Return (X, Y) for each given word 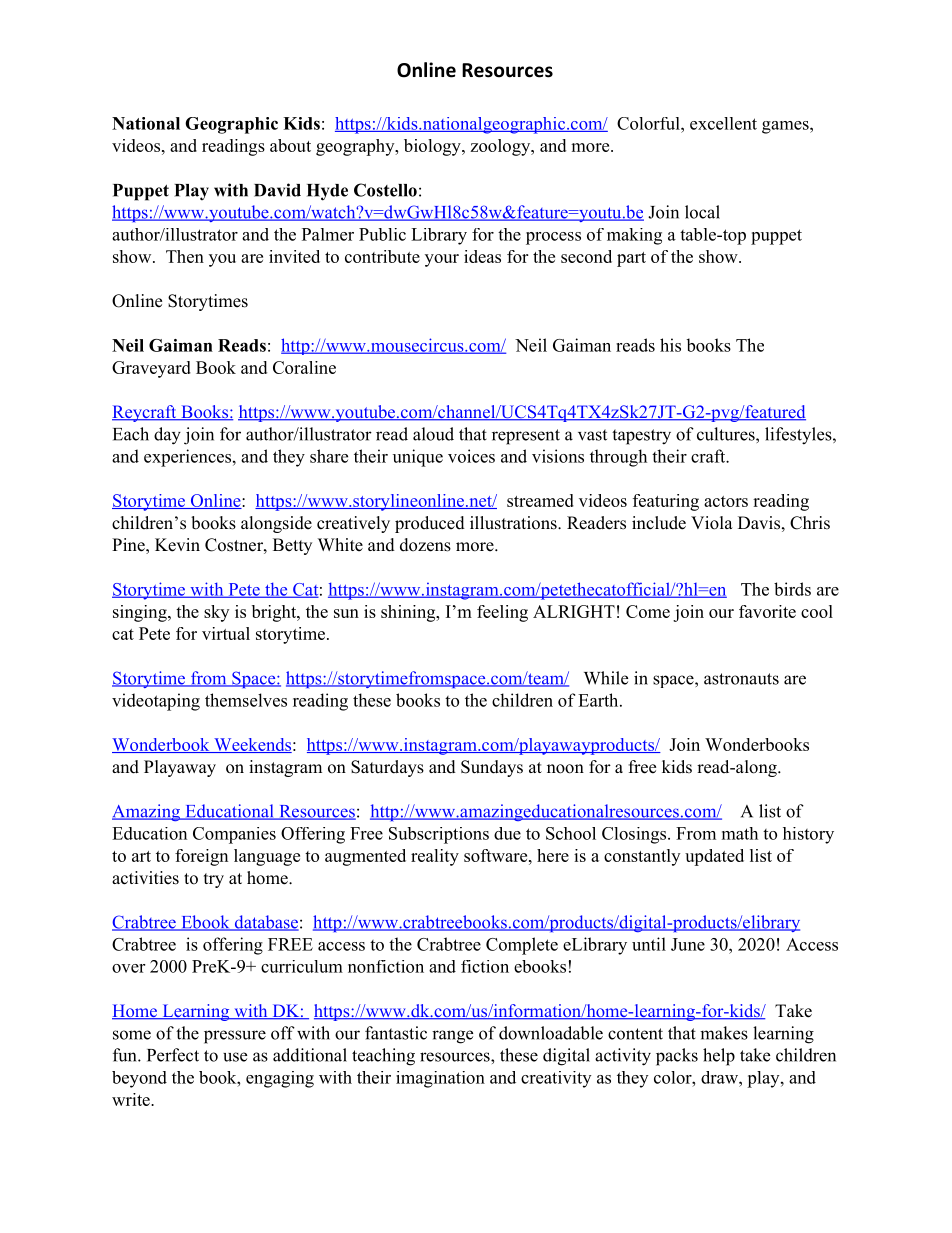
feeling (502, 613)
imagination (440, 1079)
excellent (723, 123)
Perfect (173, 1055)
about (290, 145)
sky (216, 613)
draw (720, 1077)
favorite (767, 611)
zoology (501, 147)
